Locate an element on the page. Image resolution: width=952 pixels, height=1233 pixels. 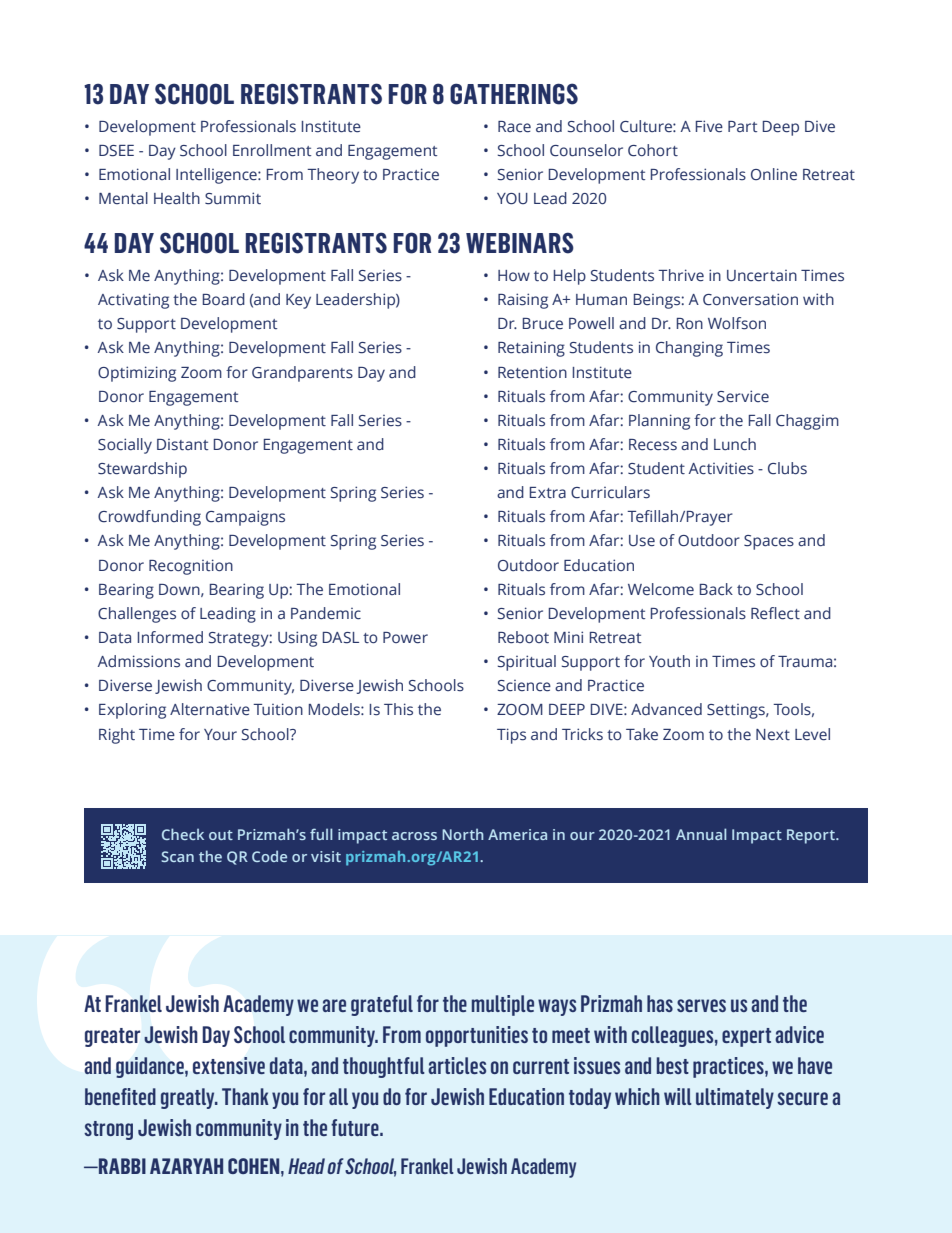
articles is located at coordinates (457, 1065).
